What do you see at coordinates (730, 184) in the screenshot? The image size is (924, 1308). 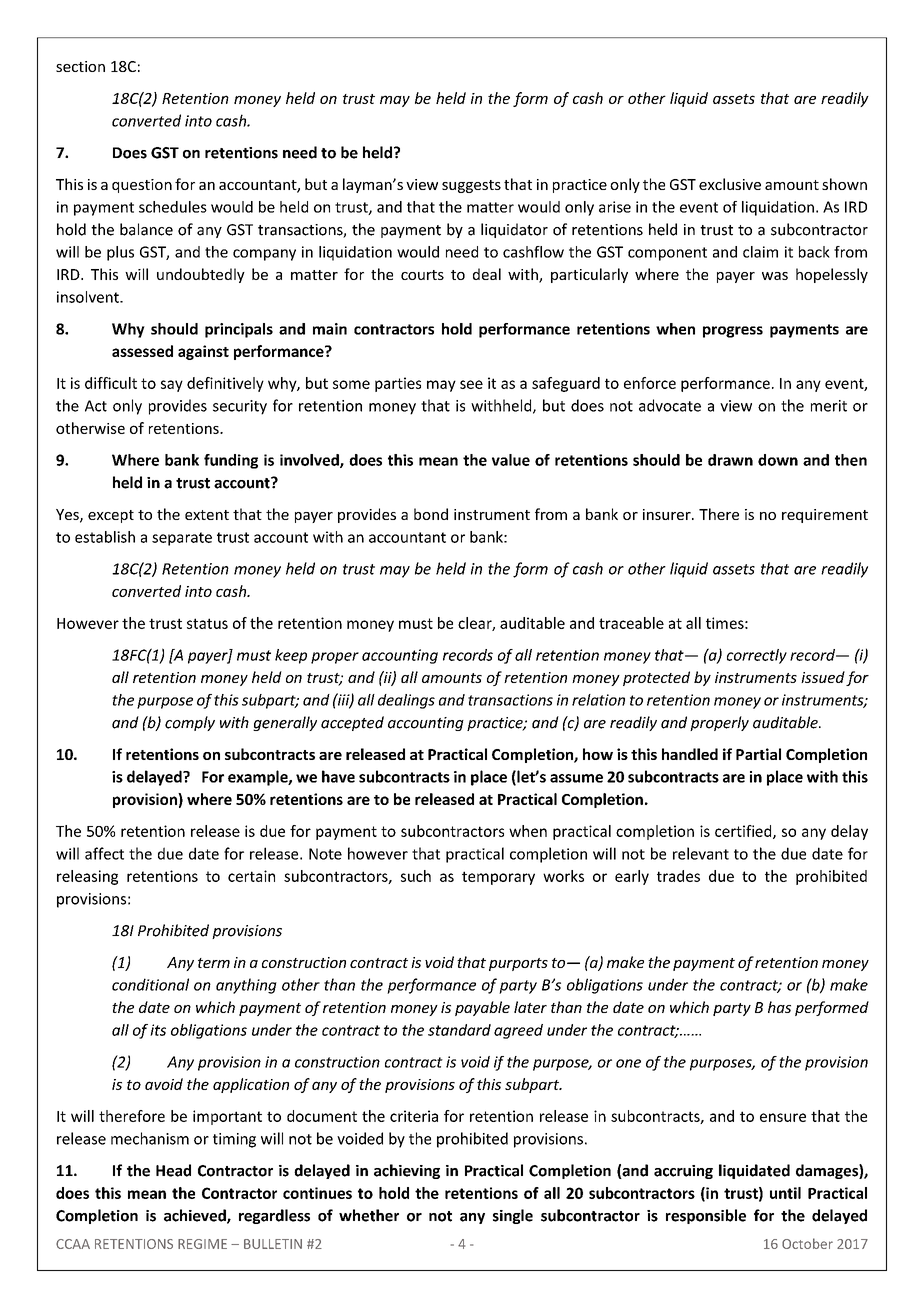 I see `exclusive` at bounding box center [730, 184].
